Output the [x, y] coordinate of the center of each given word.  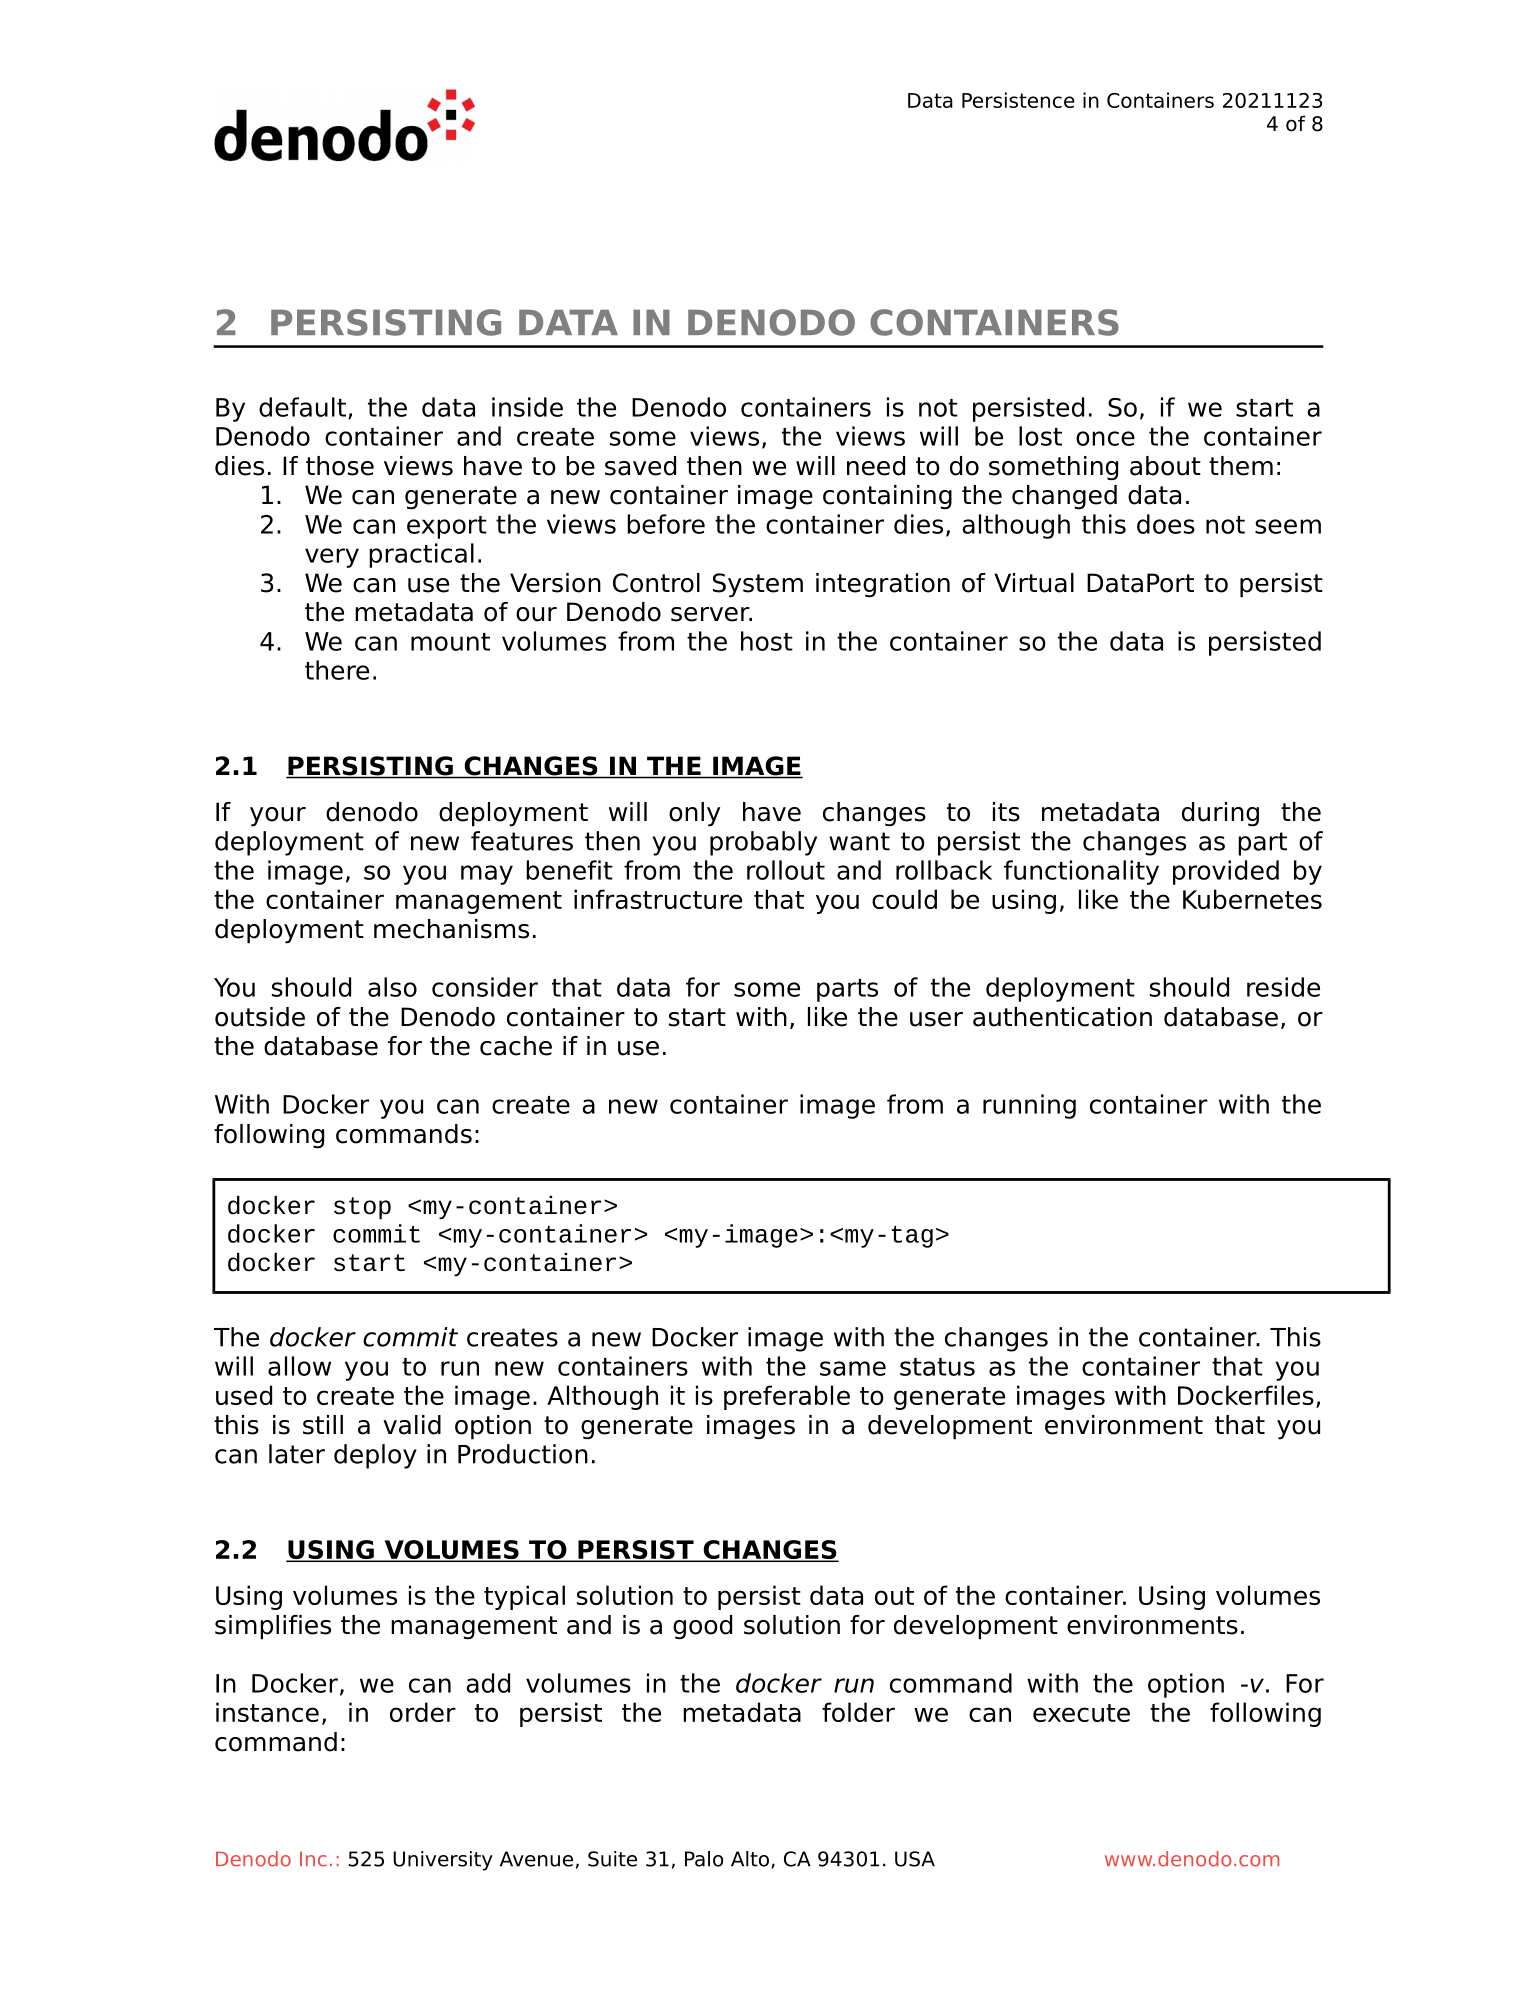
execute [1081, 1713]
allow [299, 1366]
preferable [787, 1397]
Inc [313, 1859]
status [937, 1367]
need [876, 466]
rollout [786, 870]
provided [1226, 872]
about [1165, 466]
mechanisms [451, 929]
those [340, 466]
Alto [750, 1859]
